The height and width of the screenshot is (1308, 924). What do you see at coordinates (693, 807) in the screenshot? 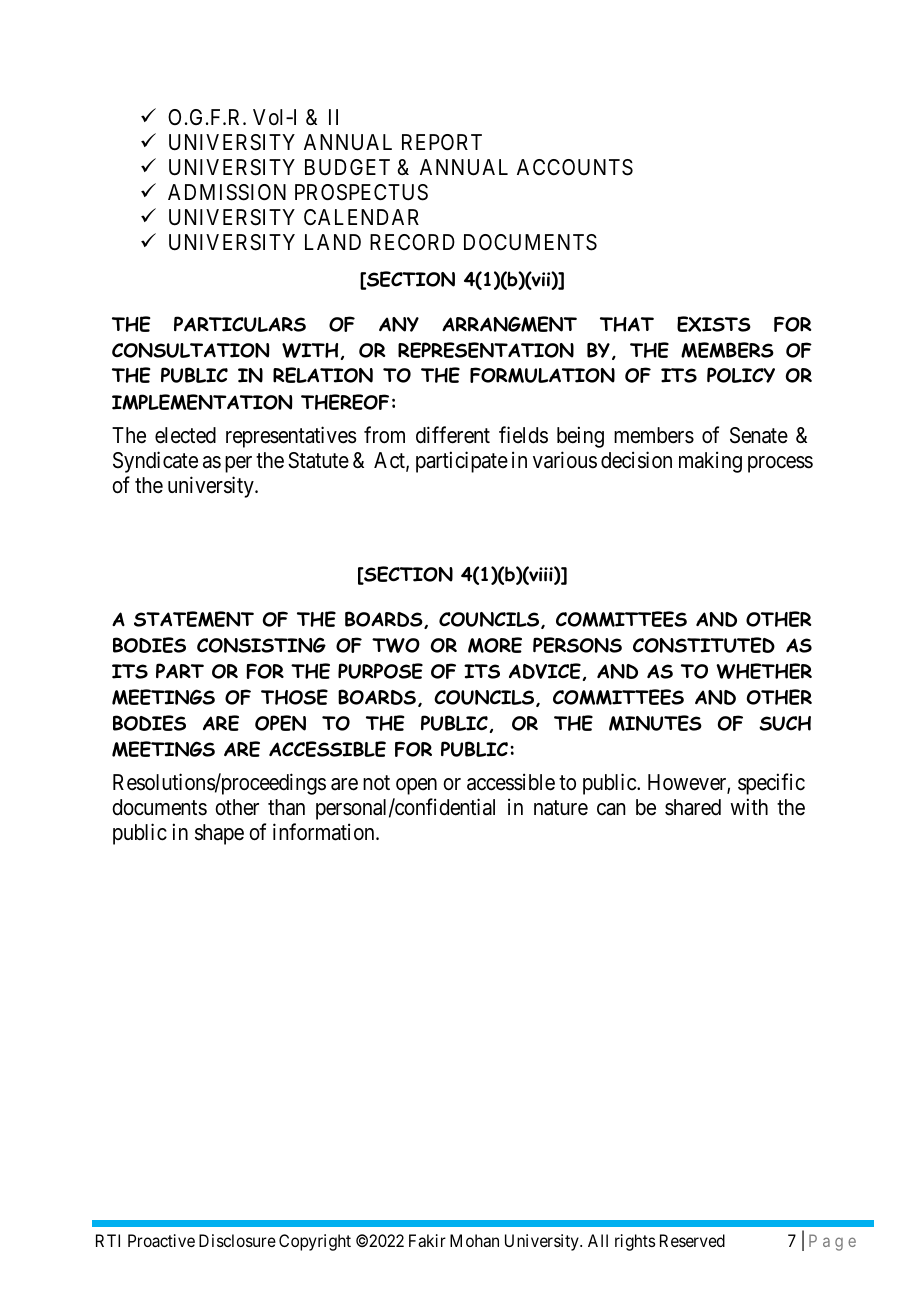
I see `shared` at bounding box center [693, 807].
